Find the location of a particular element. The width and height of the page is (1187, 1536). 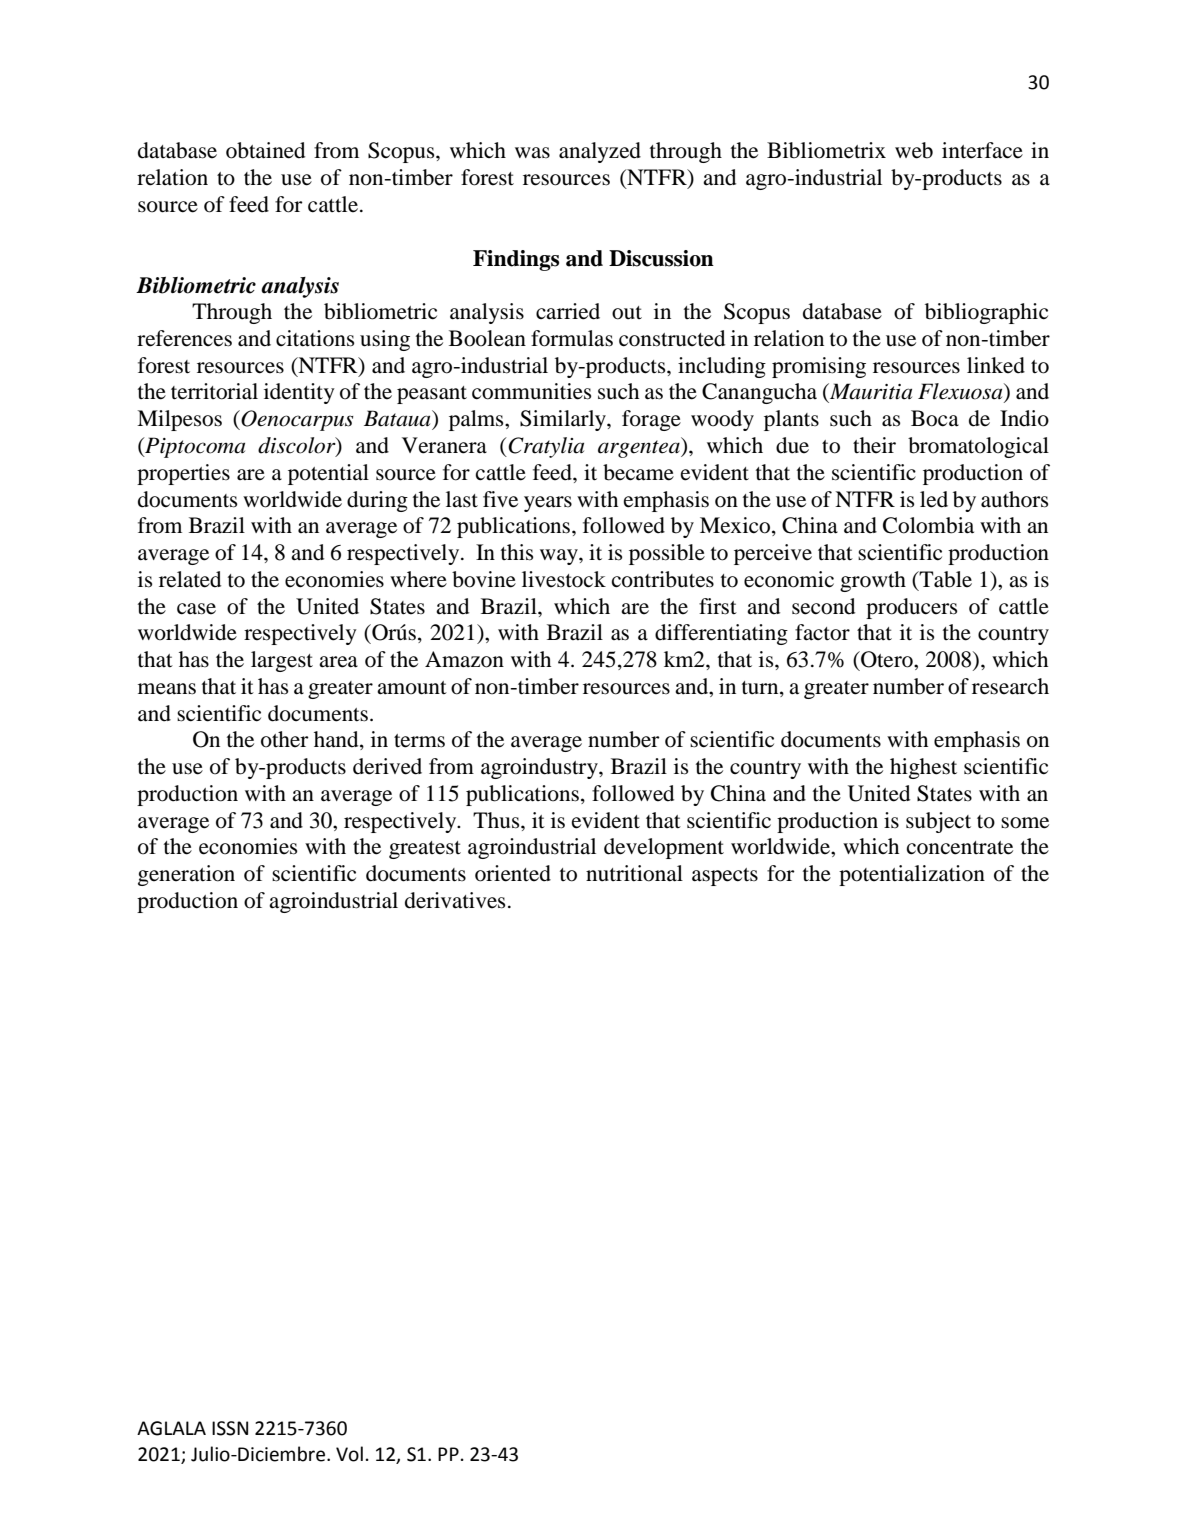

web is located at coordinates (914, 150).
